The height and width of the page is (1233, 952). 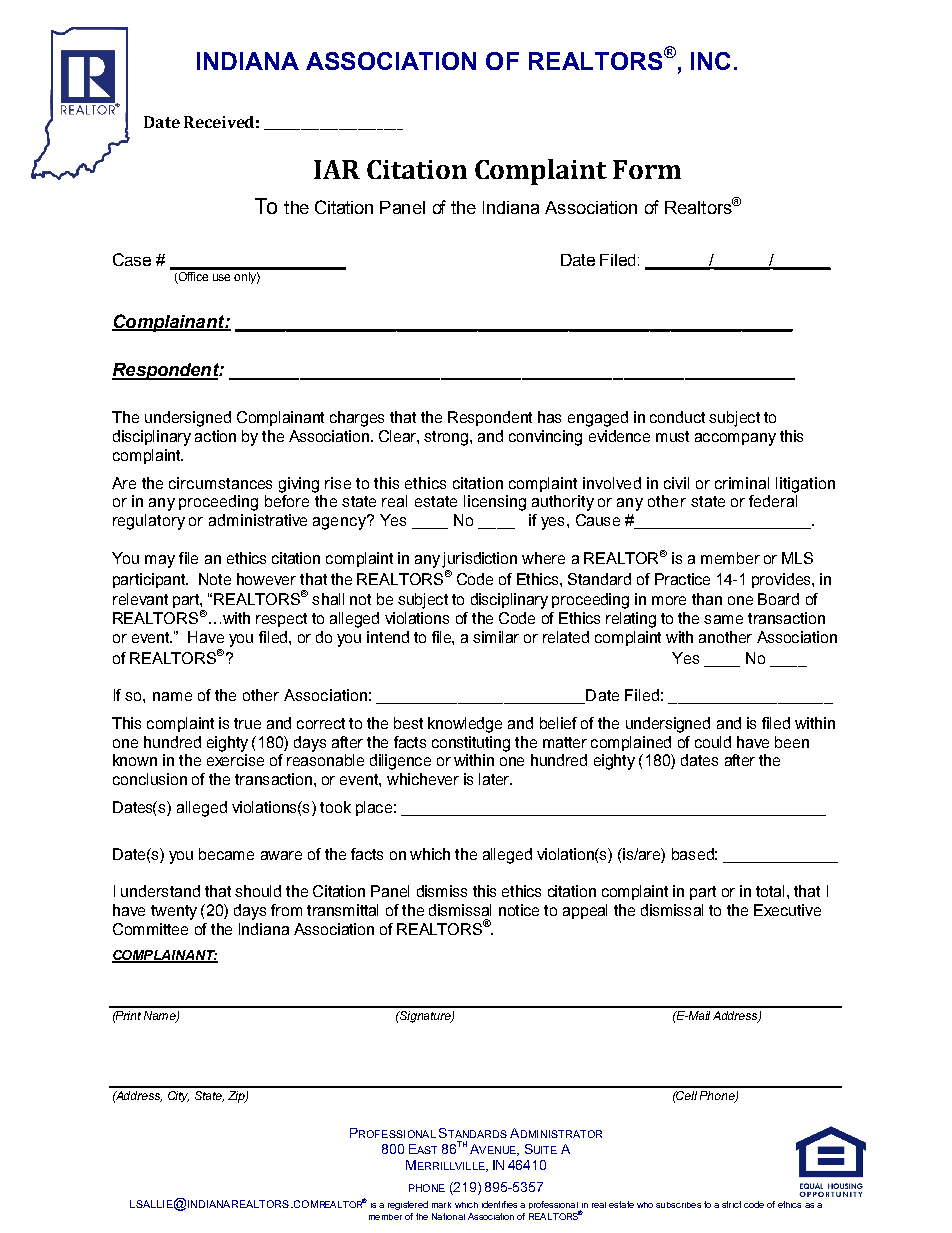 What do you see at coordinates (519, 910) in the page?
I see `notice` at bounding box center [519, 910].
